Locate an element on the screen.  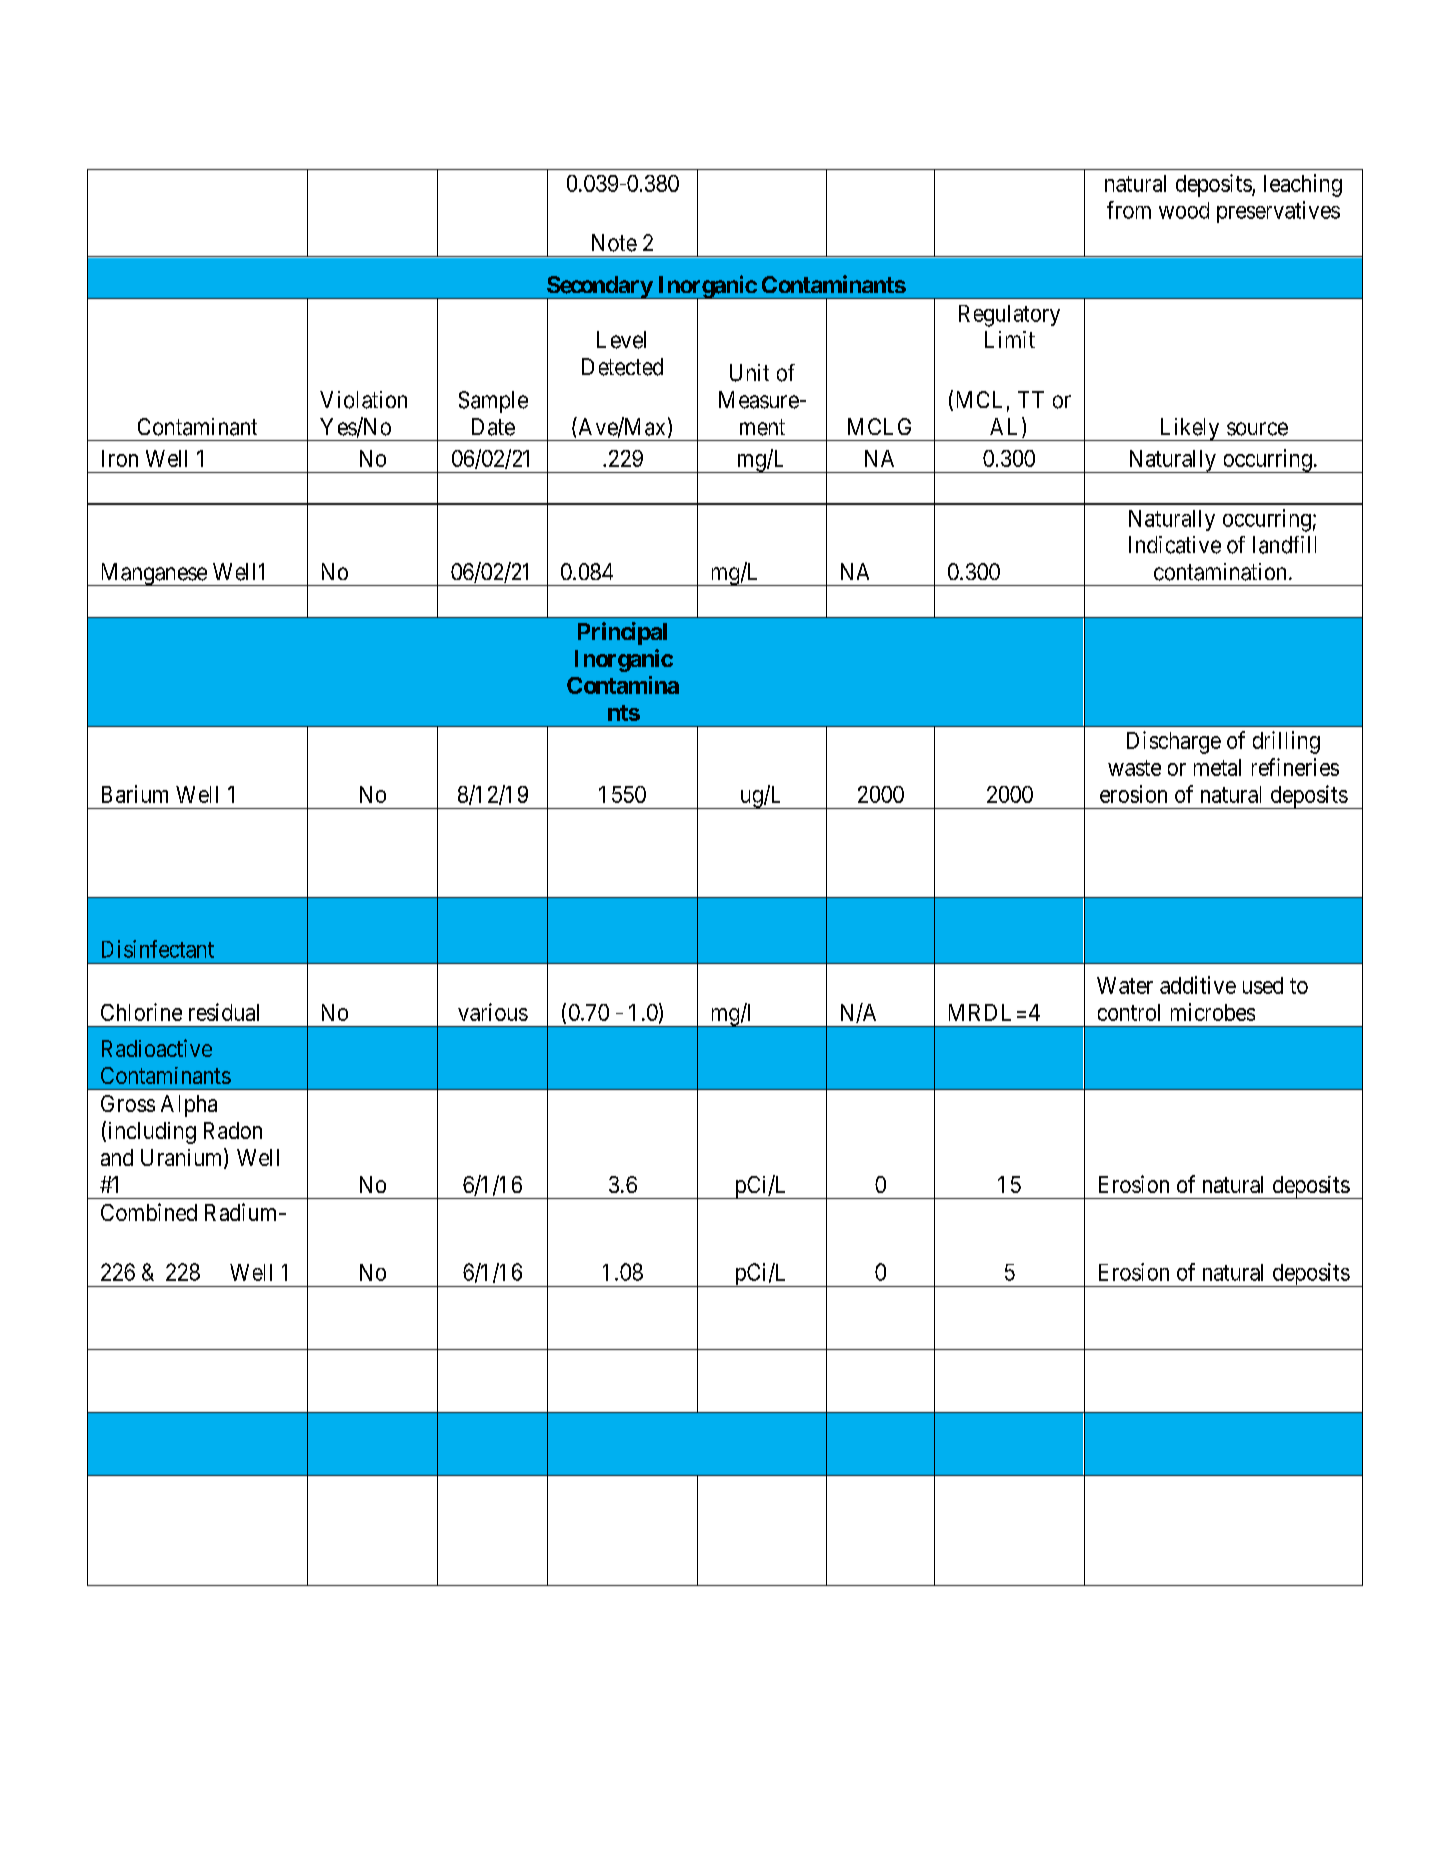
Level is located at coordinates (621, 340).
